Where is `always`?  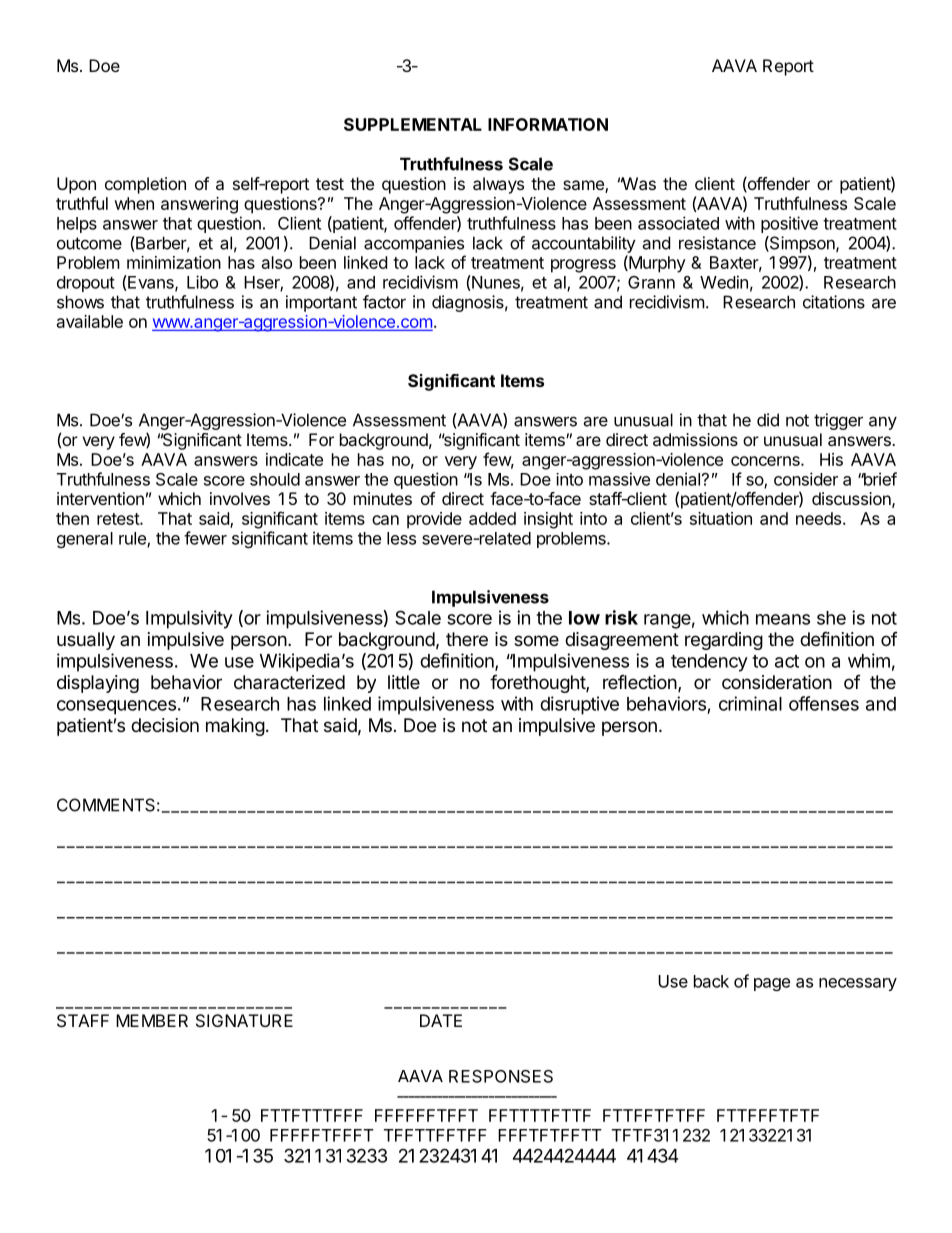 always is located at coordinates (498, 185).
